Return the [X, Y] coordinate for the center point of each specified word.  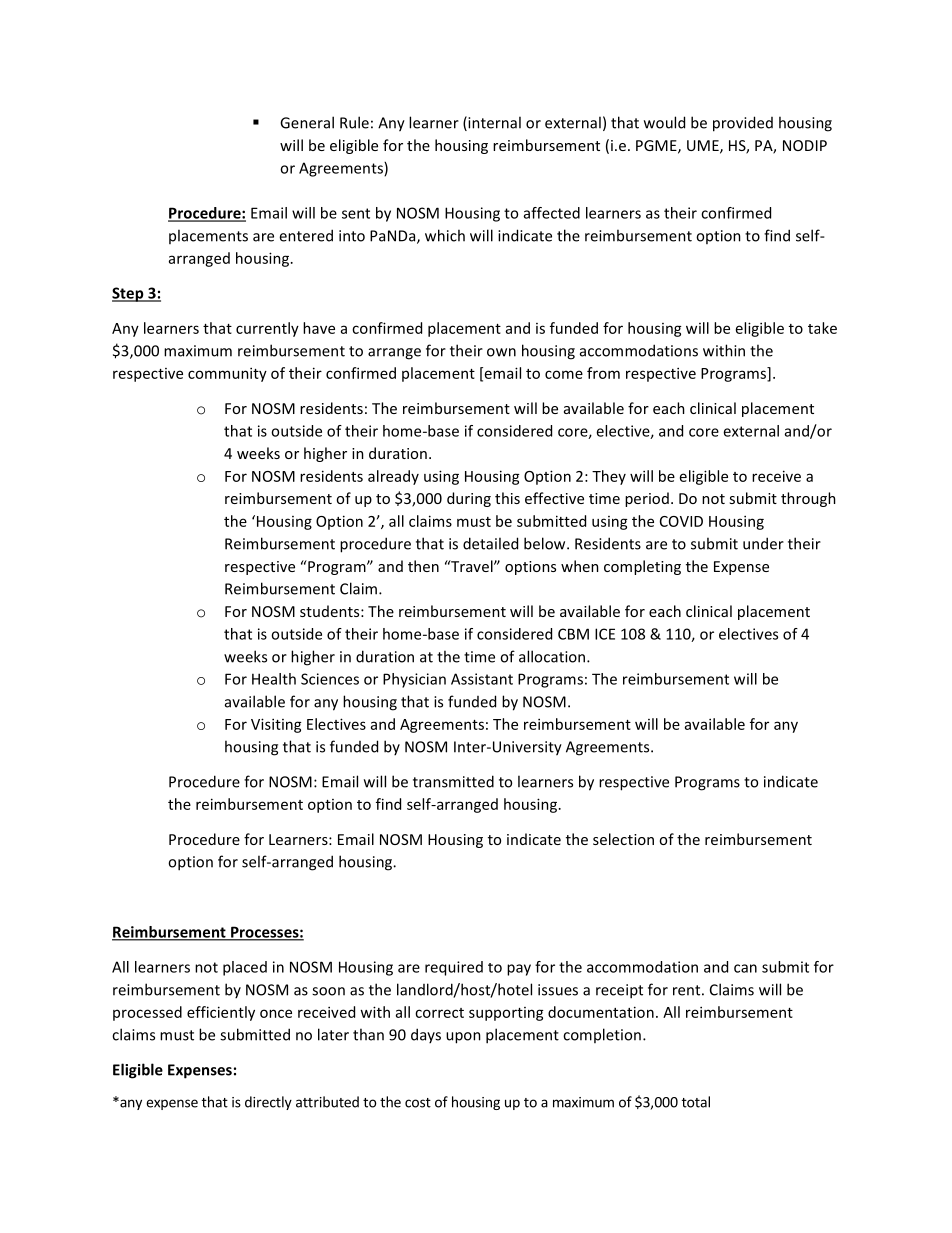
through [808, 499]
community [227, 374]
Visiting [276, 725]
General [307, 122]
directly [268, 1103]
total [696, 1102]
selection [623, 839]
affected [552, 213]
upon [463, 1038]
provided [743, 124]
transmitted [453, 781]
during [469, 499]
